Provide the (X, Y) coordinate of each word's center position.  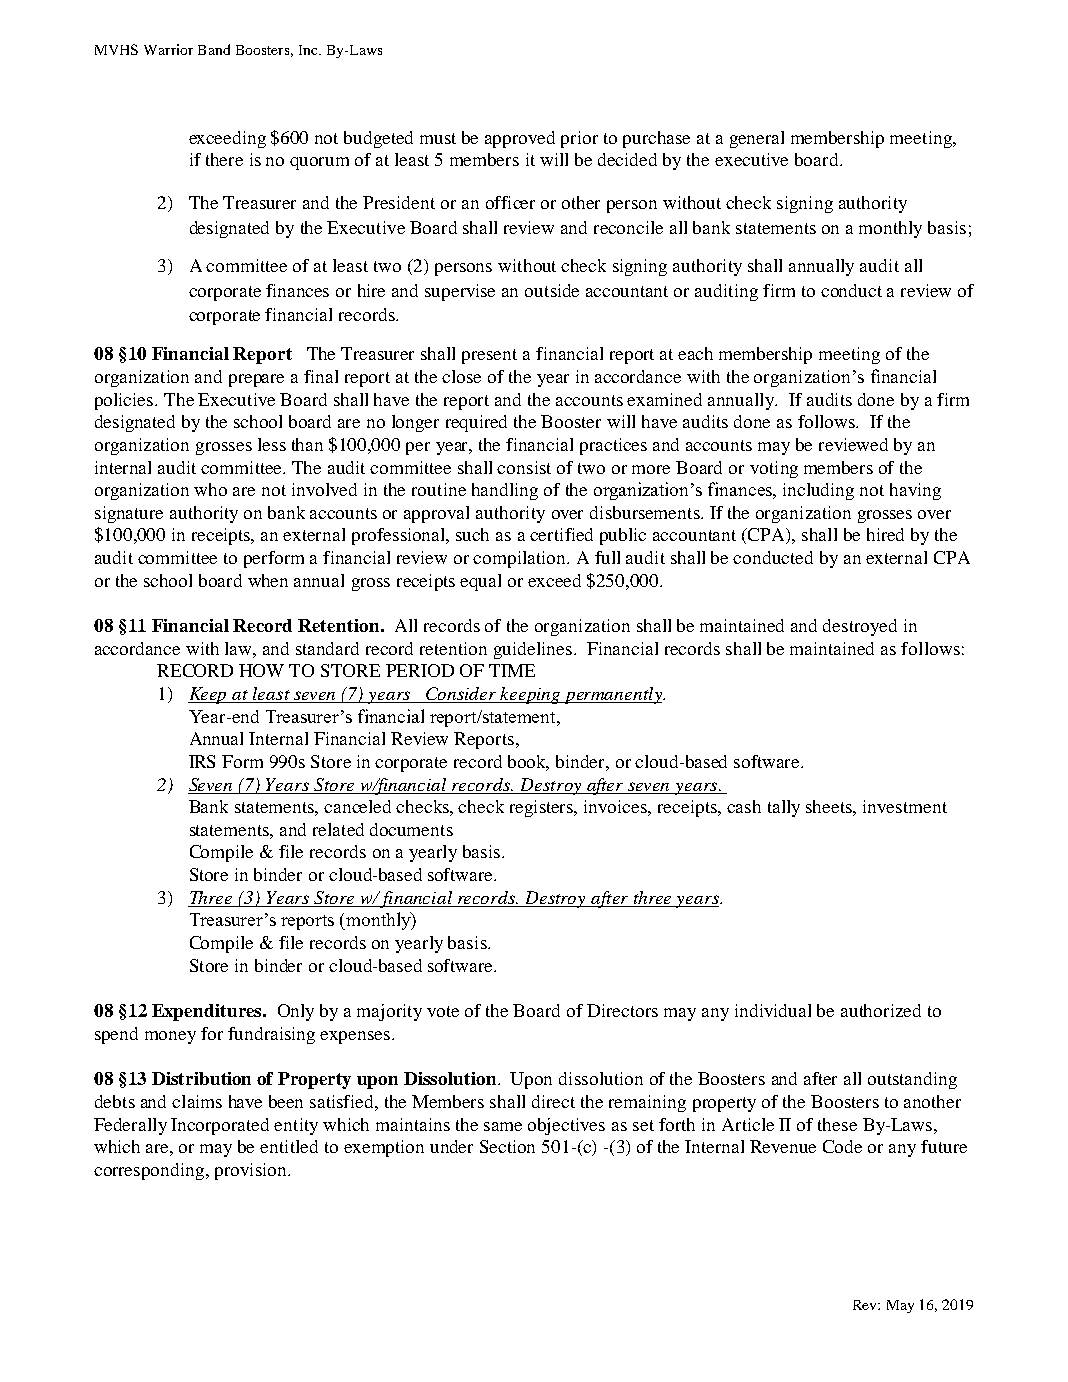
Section (507, 1146)
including (818, 491)
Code (842, 1146)
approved (520, 139)
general (757, 139)
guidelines (533, 650)
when (268, 580)
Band (214, 49)
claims (197, 1101)
